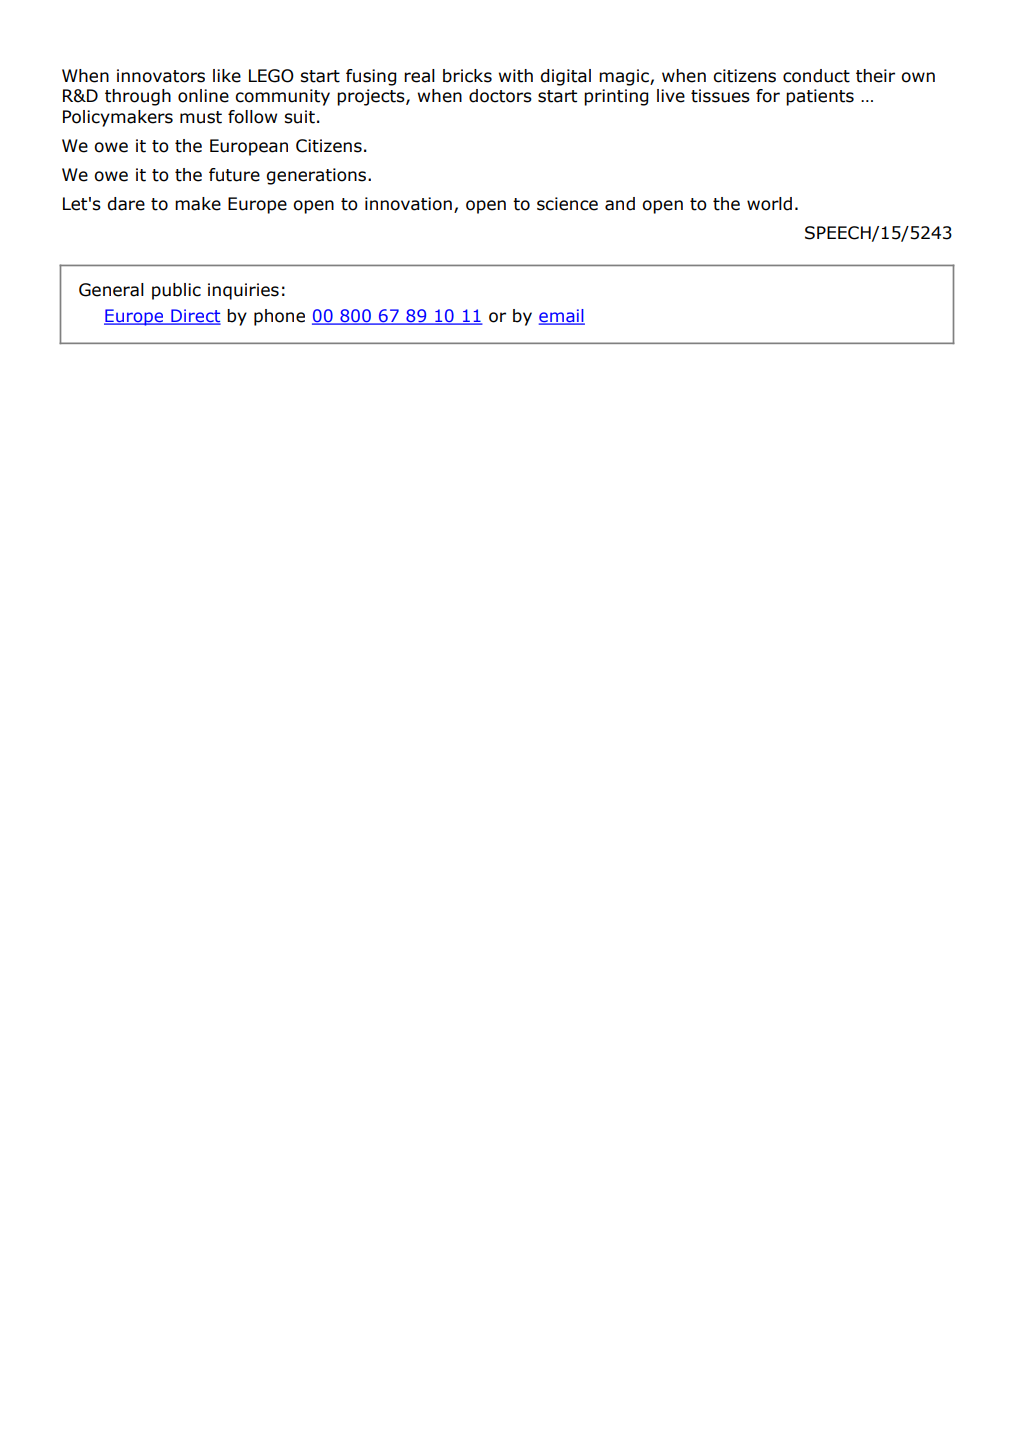 This screenshot has width=1014, height=1435. What do you see at coordinates (567, 204) in the screenshot?
I see `science` at bounding box center [567, 204].
